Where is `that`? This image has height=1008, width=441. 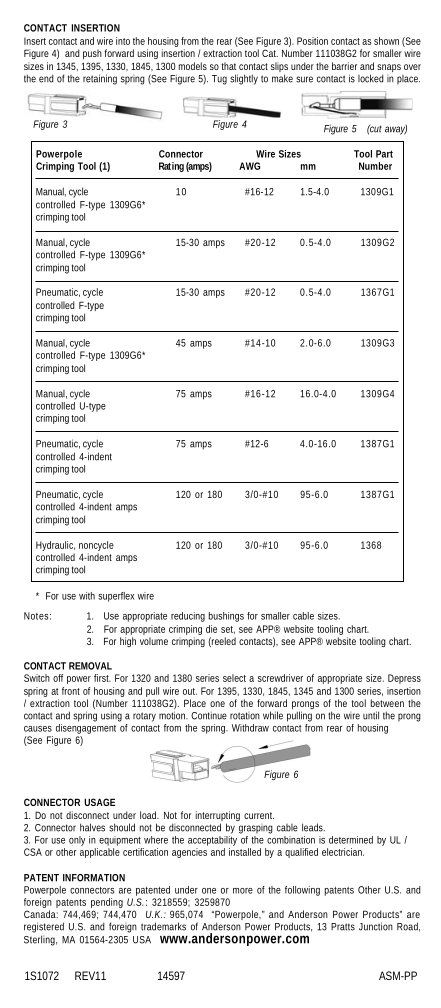 that is located at coordinates (228, 66).
